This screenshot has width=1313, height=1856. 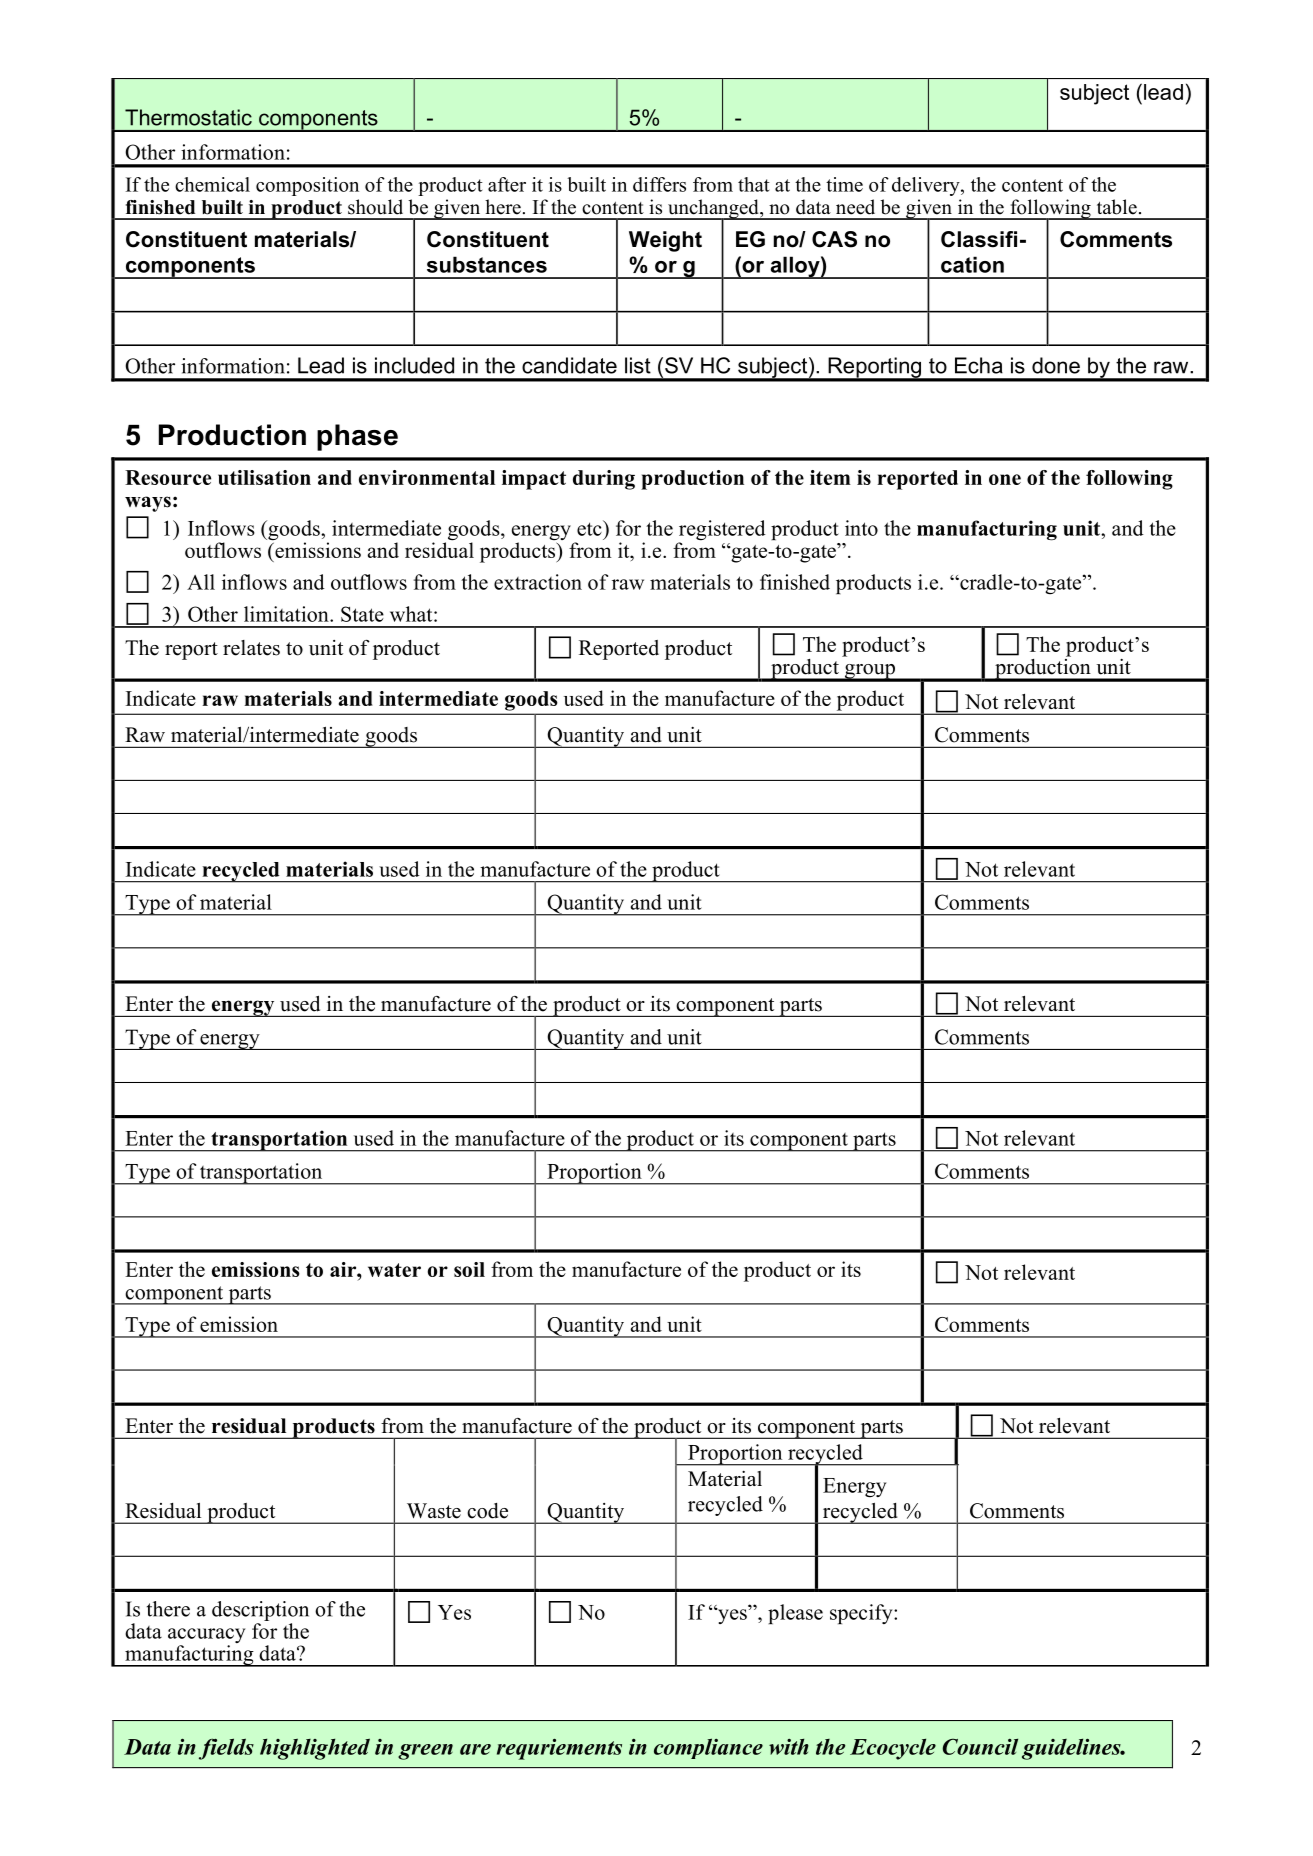 What do you see at coordinates (307, 186) in the screenshot?
I see `composition` at bounding box center [307, 186].
